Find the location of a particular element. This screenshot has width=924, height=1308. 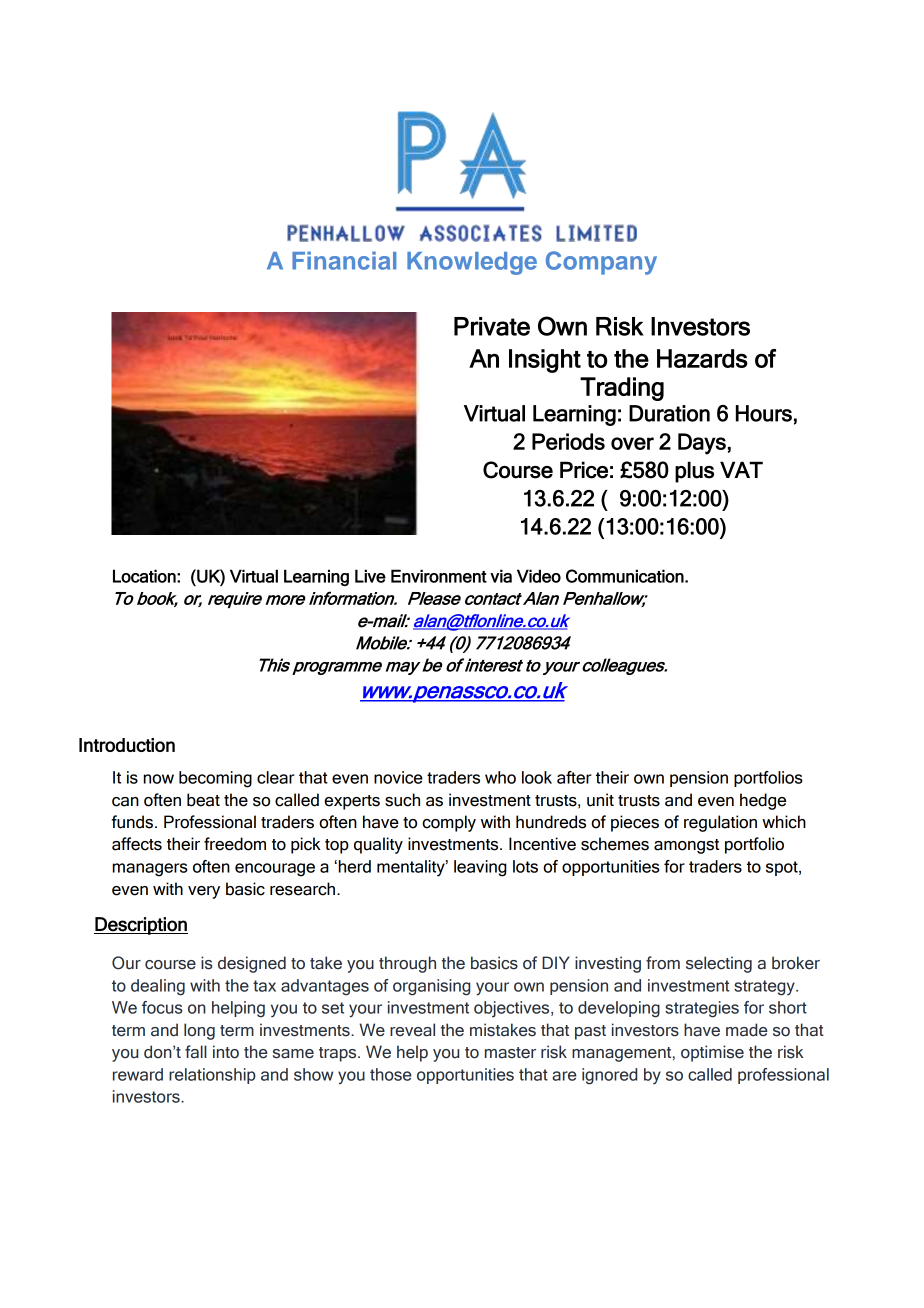

hedge is located at coordinates (763, 801).
